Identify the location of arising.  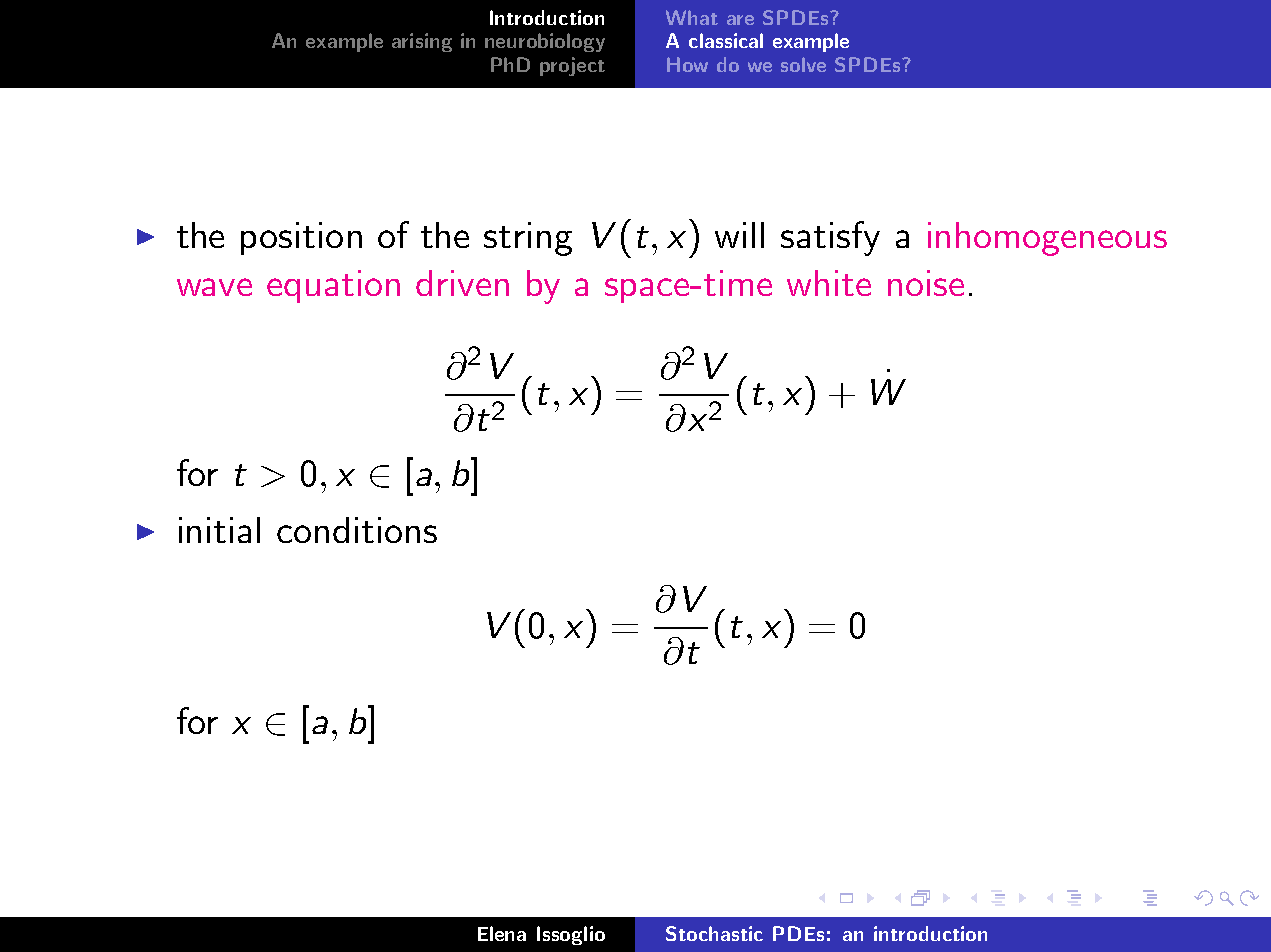
(422, 42).
